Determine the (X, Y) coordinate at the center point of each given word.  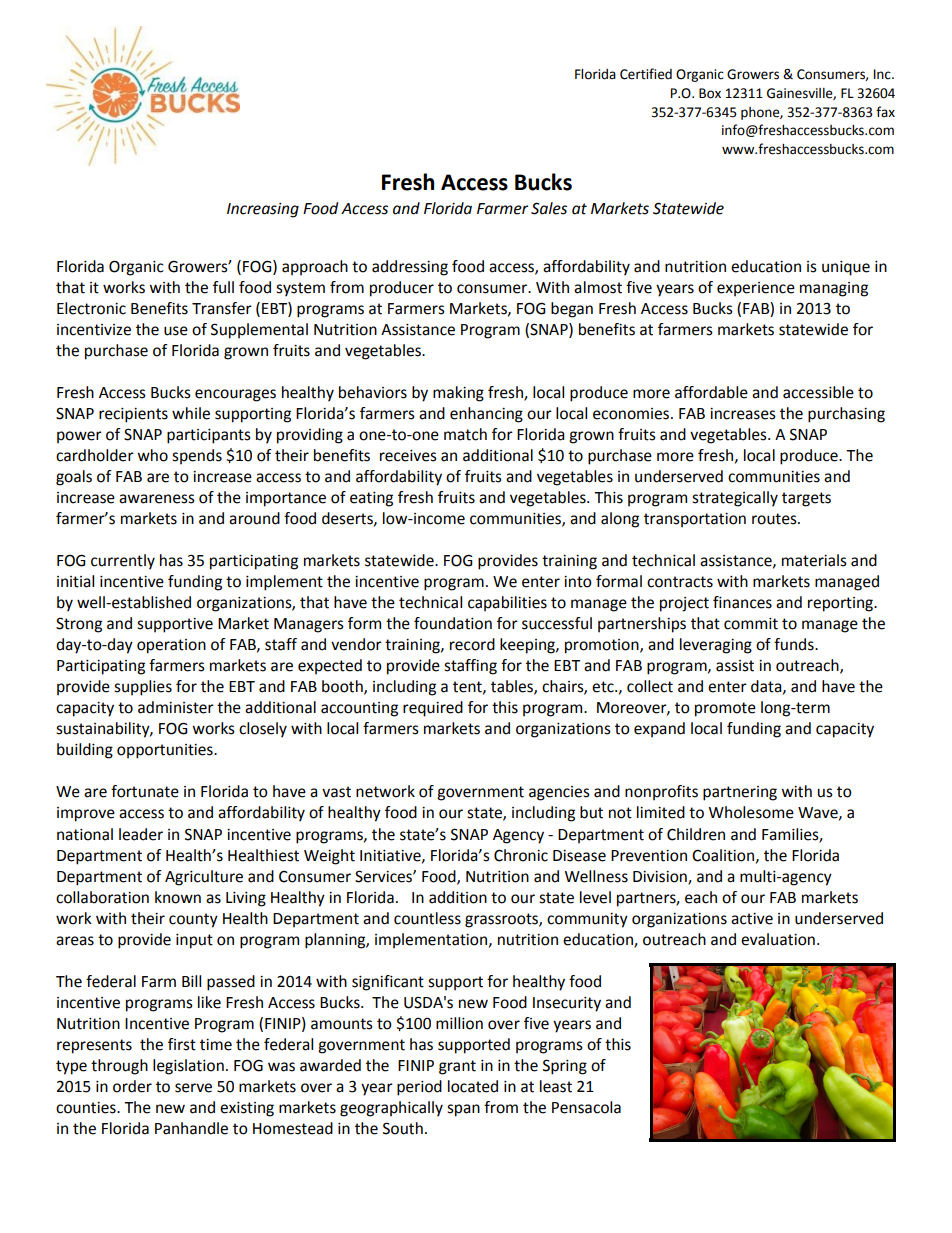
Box (710, 93)
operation (171, 646)
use (176, 331)
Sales (549, 208)
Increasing (263, 210)
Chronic (521, 855)
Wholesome (751, 812)
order (132, 1086)
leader (141, 834)
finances (742, 602)
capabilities (507, 604)
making (458, 394)
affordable (711, 392)
